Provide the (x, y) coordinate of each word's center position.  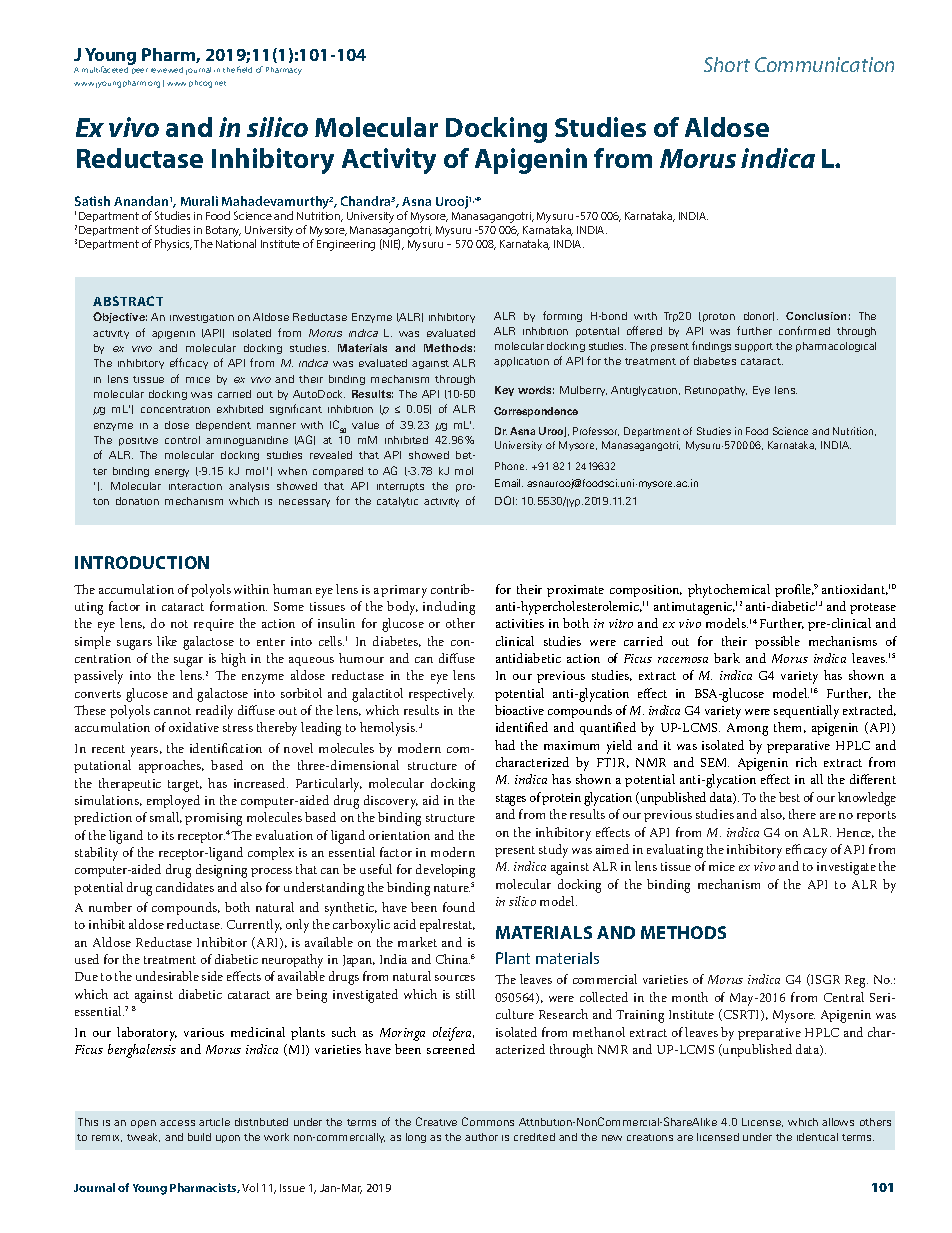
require (214, 625)
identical (817, 1137)
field (244, 69)
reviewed (167, 70)
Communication (824, 64)
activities (520, 623)
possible (777, 642)
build (199, 1137)
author (481, 1137)
